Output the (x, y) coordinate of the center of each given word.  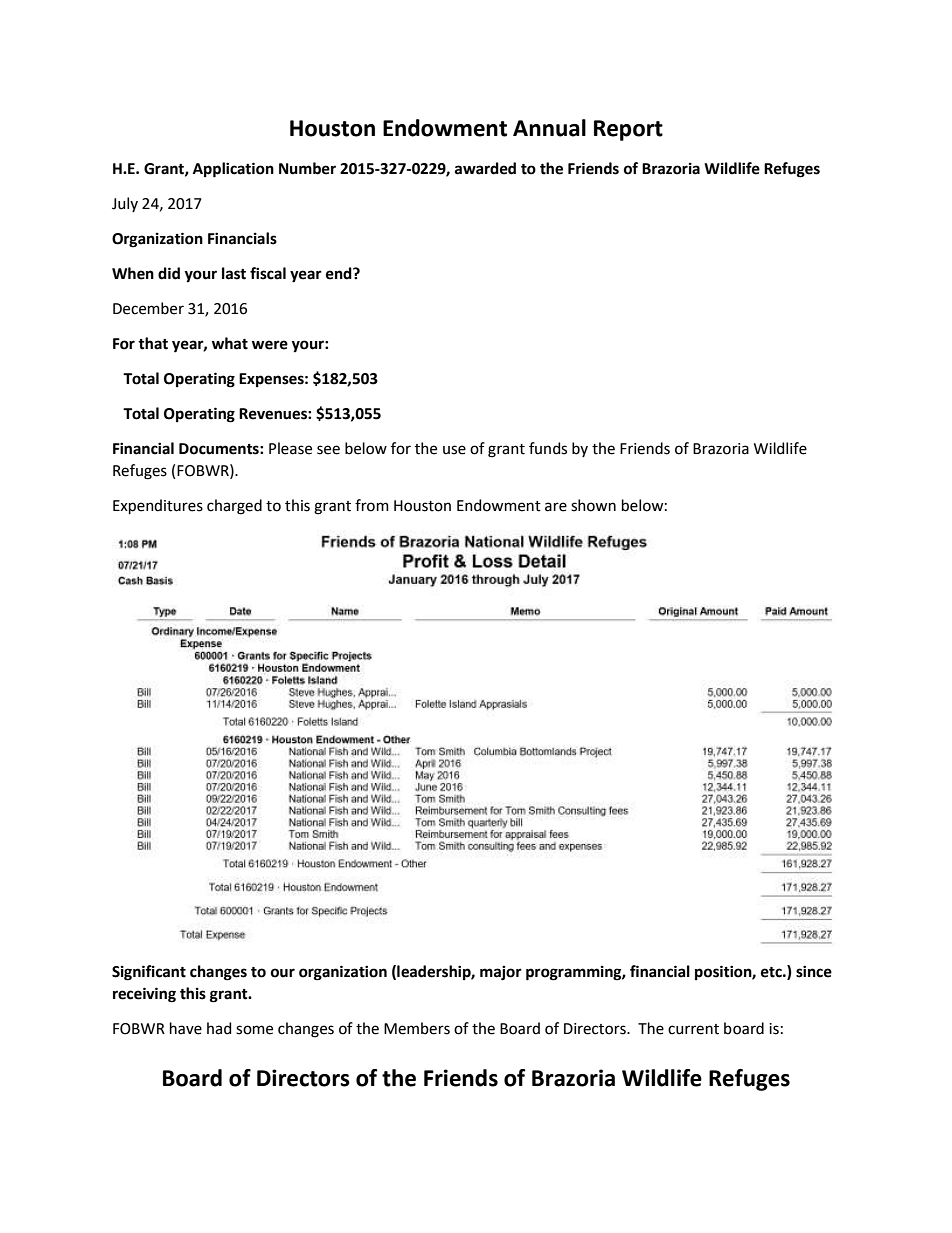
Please (290, 448)
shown (593, 505)
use (454, 450)
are (556, 507)
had (219, 1028)
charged (234, 507)
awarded (485, 168)
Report (628, 130)
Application (233, 170)
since (814, 971)
